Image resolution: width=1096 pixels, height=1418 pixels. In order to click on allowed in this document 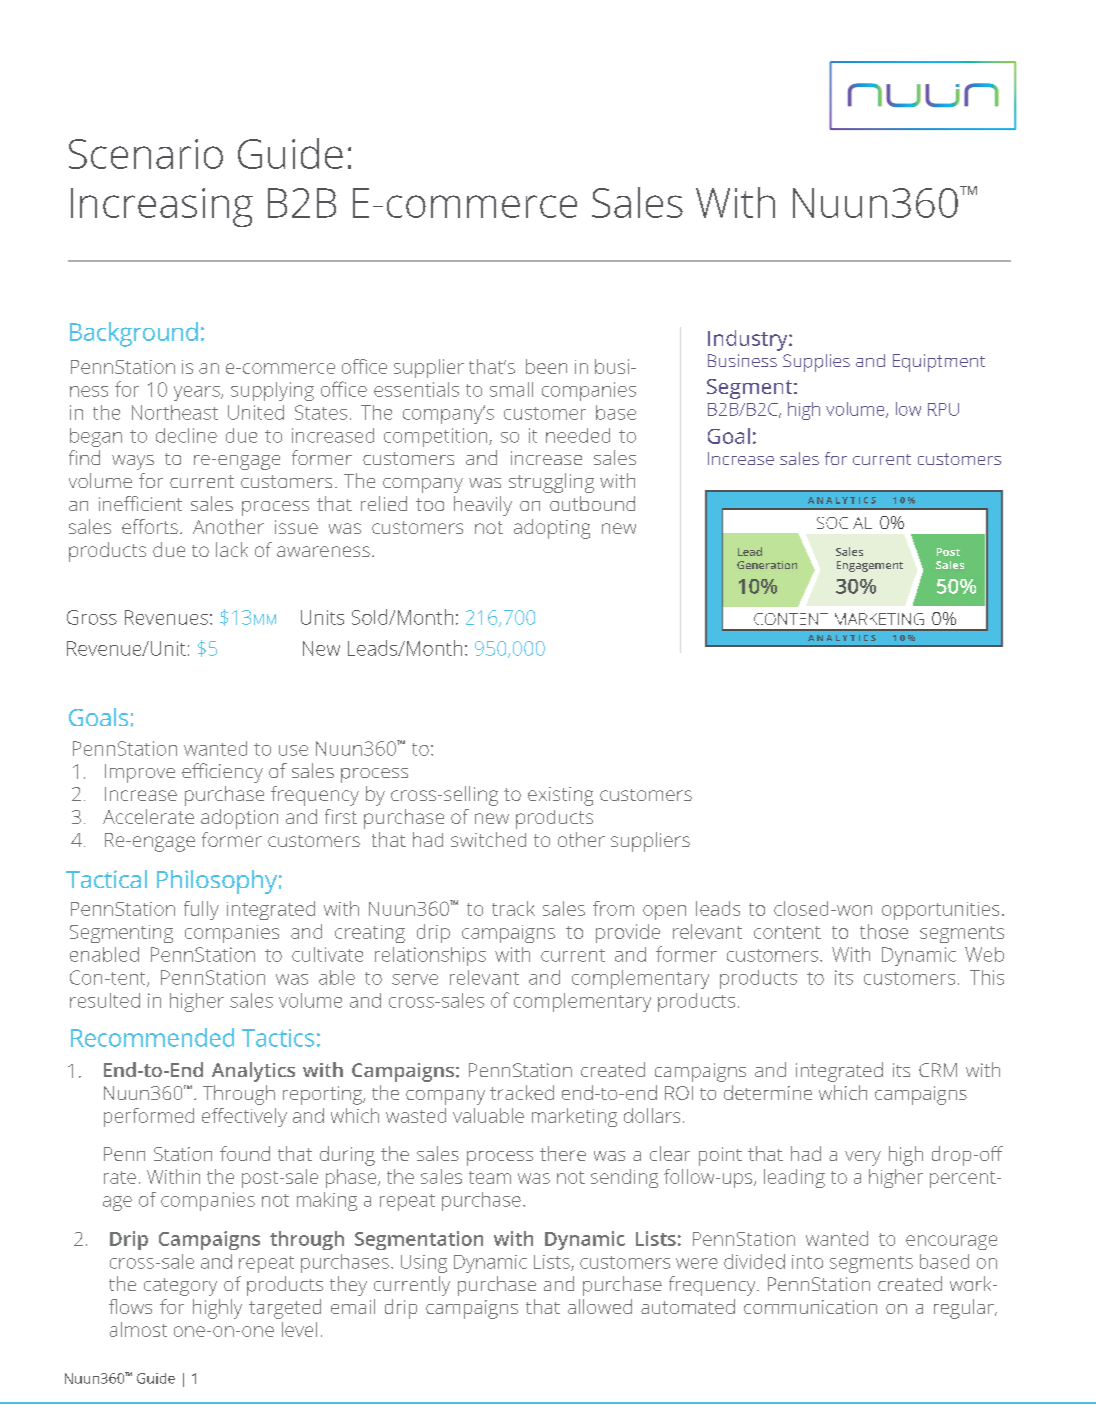, I will do `click(600, 1306)`.
